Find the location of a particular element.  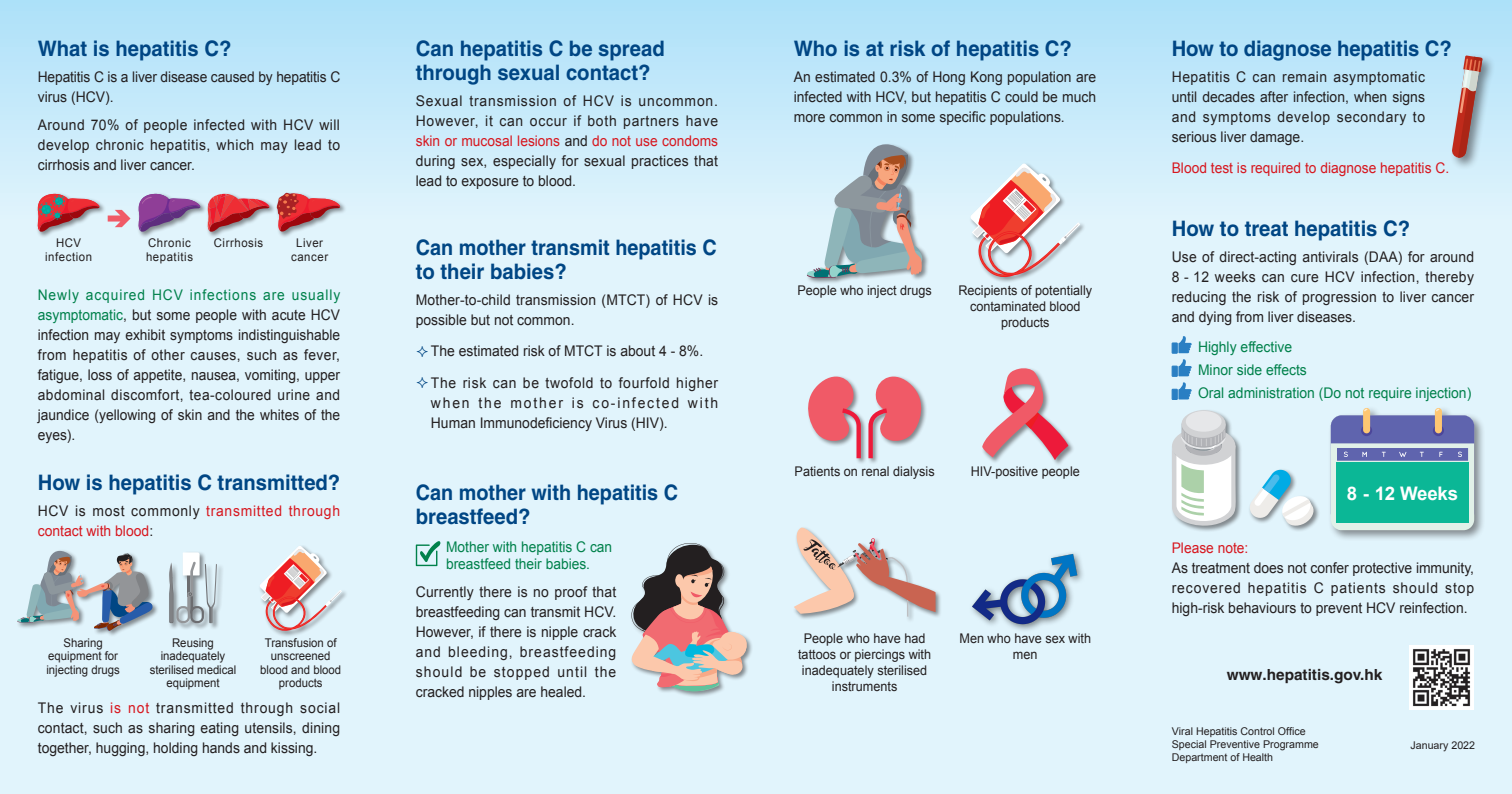

Currently is located at coordinates (445, 593).
